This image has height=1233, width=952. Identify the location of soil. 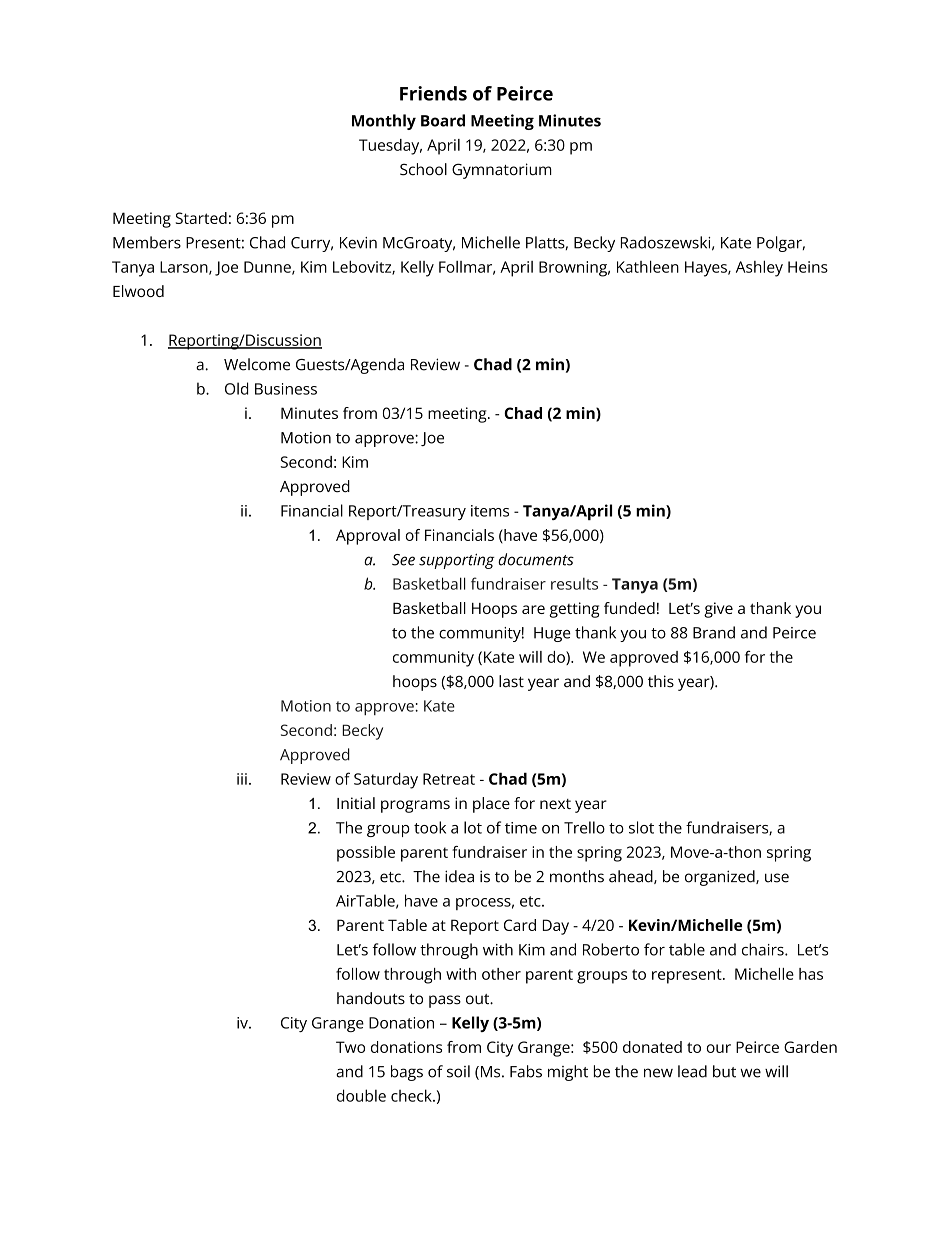
(458, 1071).
